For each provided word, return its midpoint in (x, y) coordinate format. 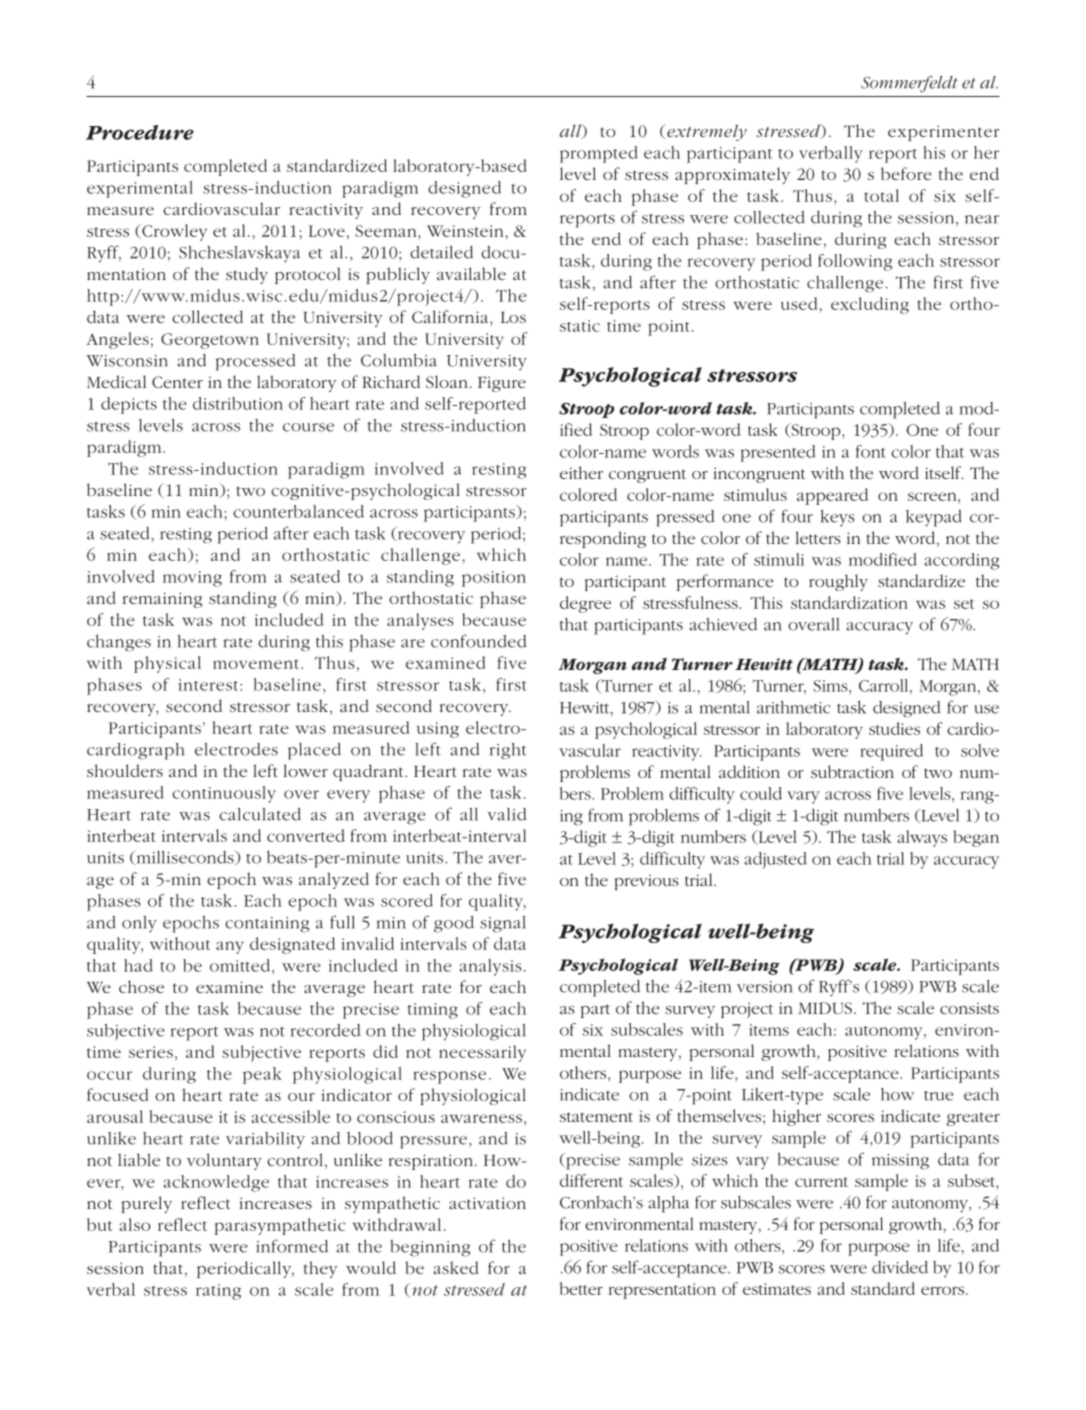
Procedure (140, 132)
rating (218, 1292)
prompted (599, 154)
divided (900, 1267)
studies (894, 728)
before (906, 173)
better (581, 1288)
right (508, 751)
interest (209, 685)
